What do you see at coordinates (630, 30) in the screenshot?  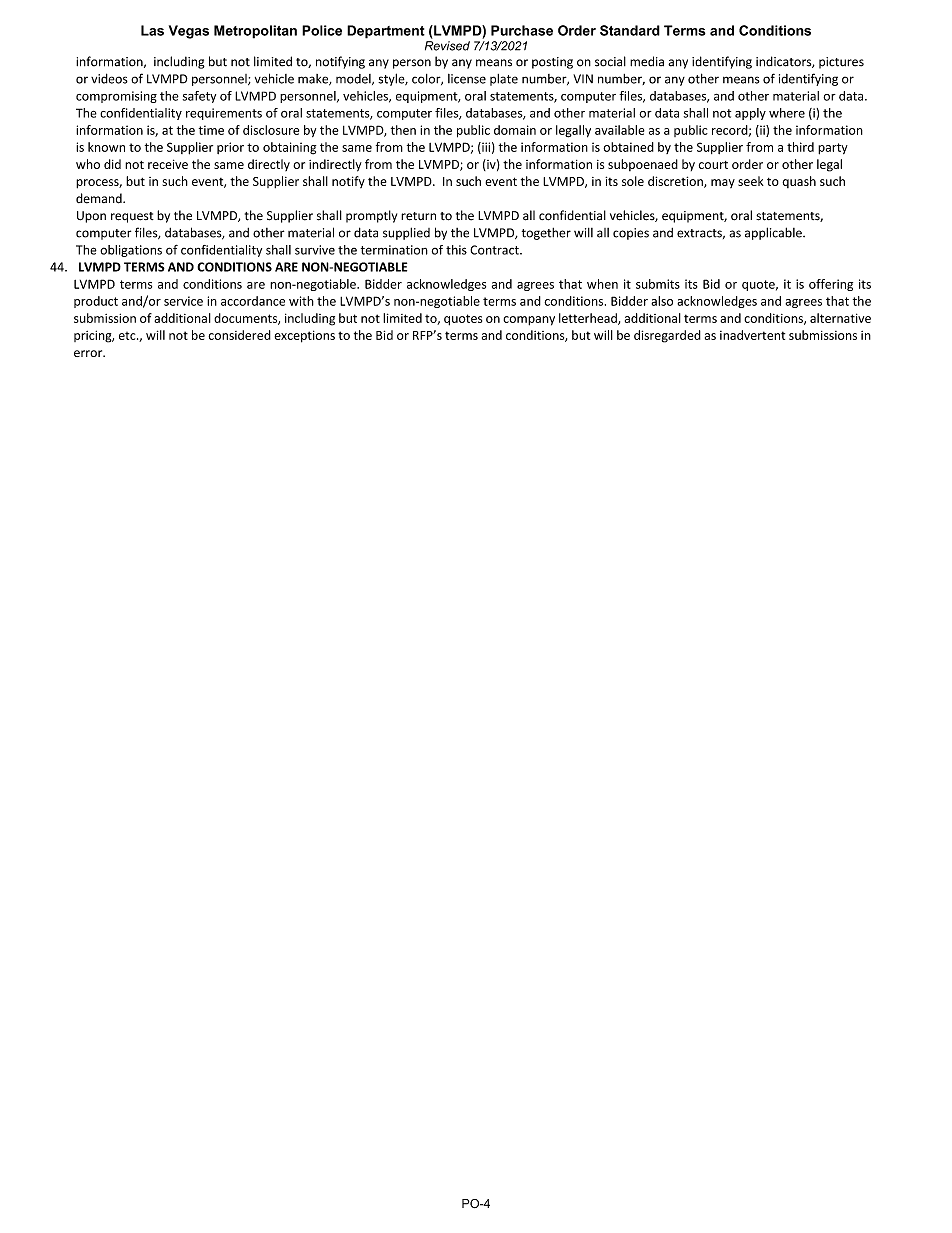 I see `Standard` at bounding box center [630, 30].
